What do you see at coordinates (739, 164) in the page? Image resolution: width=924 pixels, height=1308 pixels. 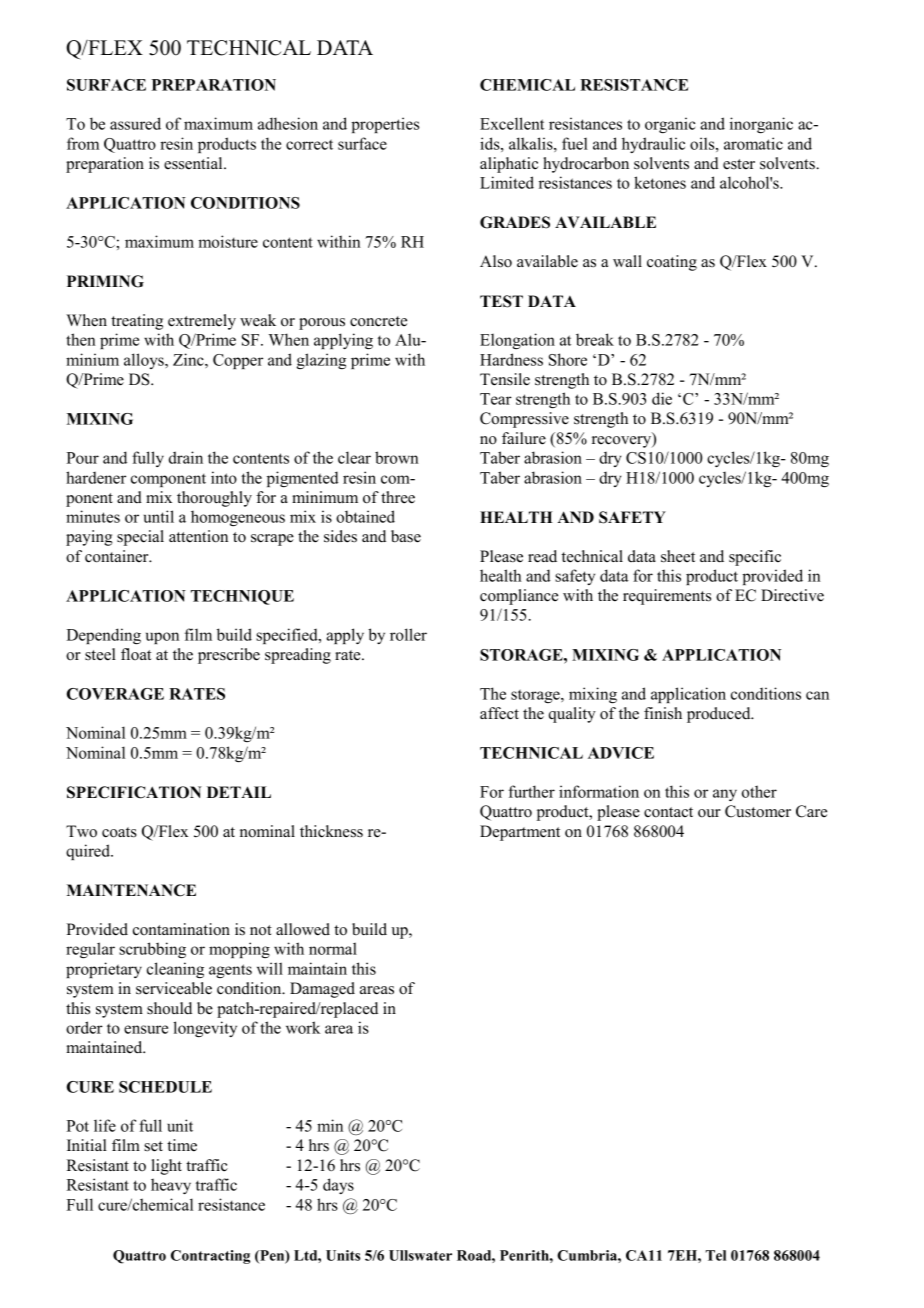 I see `ester` at bounding box center [739, 164].
